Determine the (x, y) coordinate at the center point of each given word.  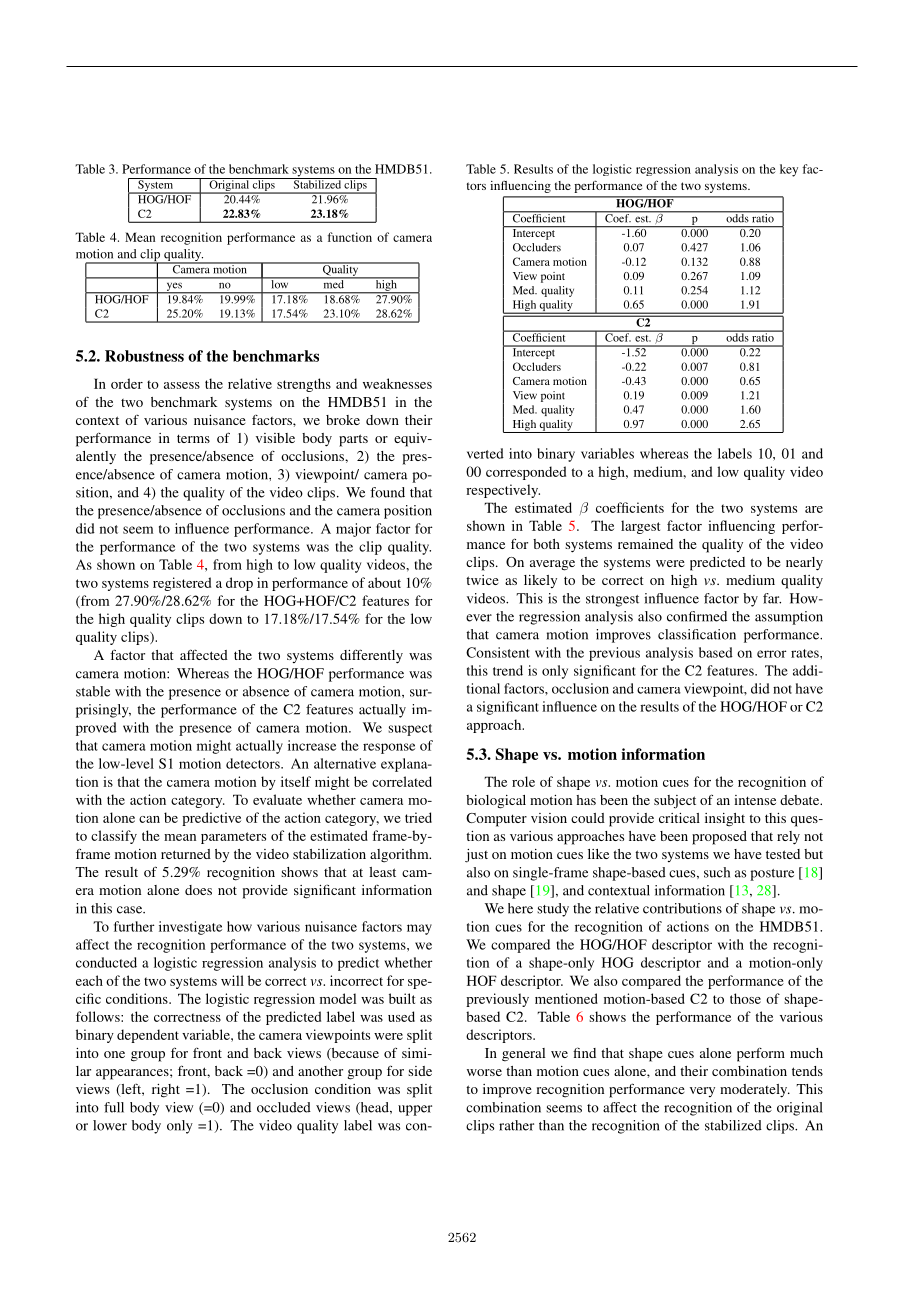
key (789, 170)
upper (415, 1110)
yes (174, 288)
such (717, 872)
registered (182, 584)
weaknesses (397, 383)
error (772, 654)
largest (640, 527)
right (166, 1091)
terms (193, 438)
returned (186, 854)
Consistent (498, 652)
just (476, 856)
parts (353, 440)
